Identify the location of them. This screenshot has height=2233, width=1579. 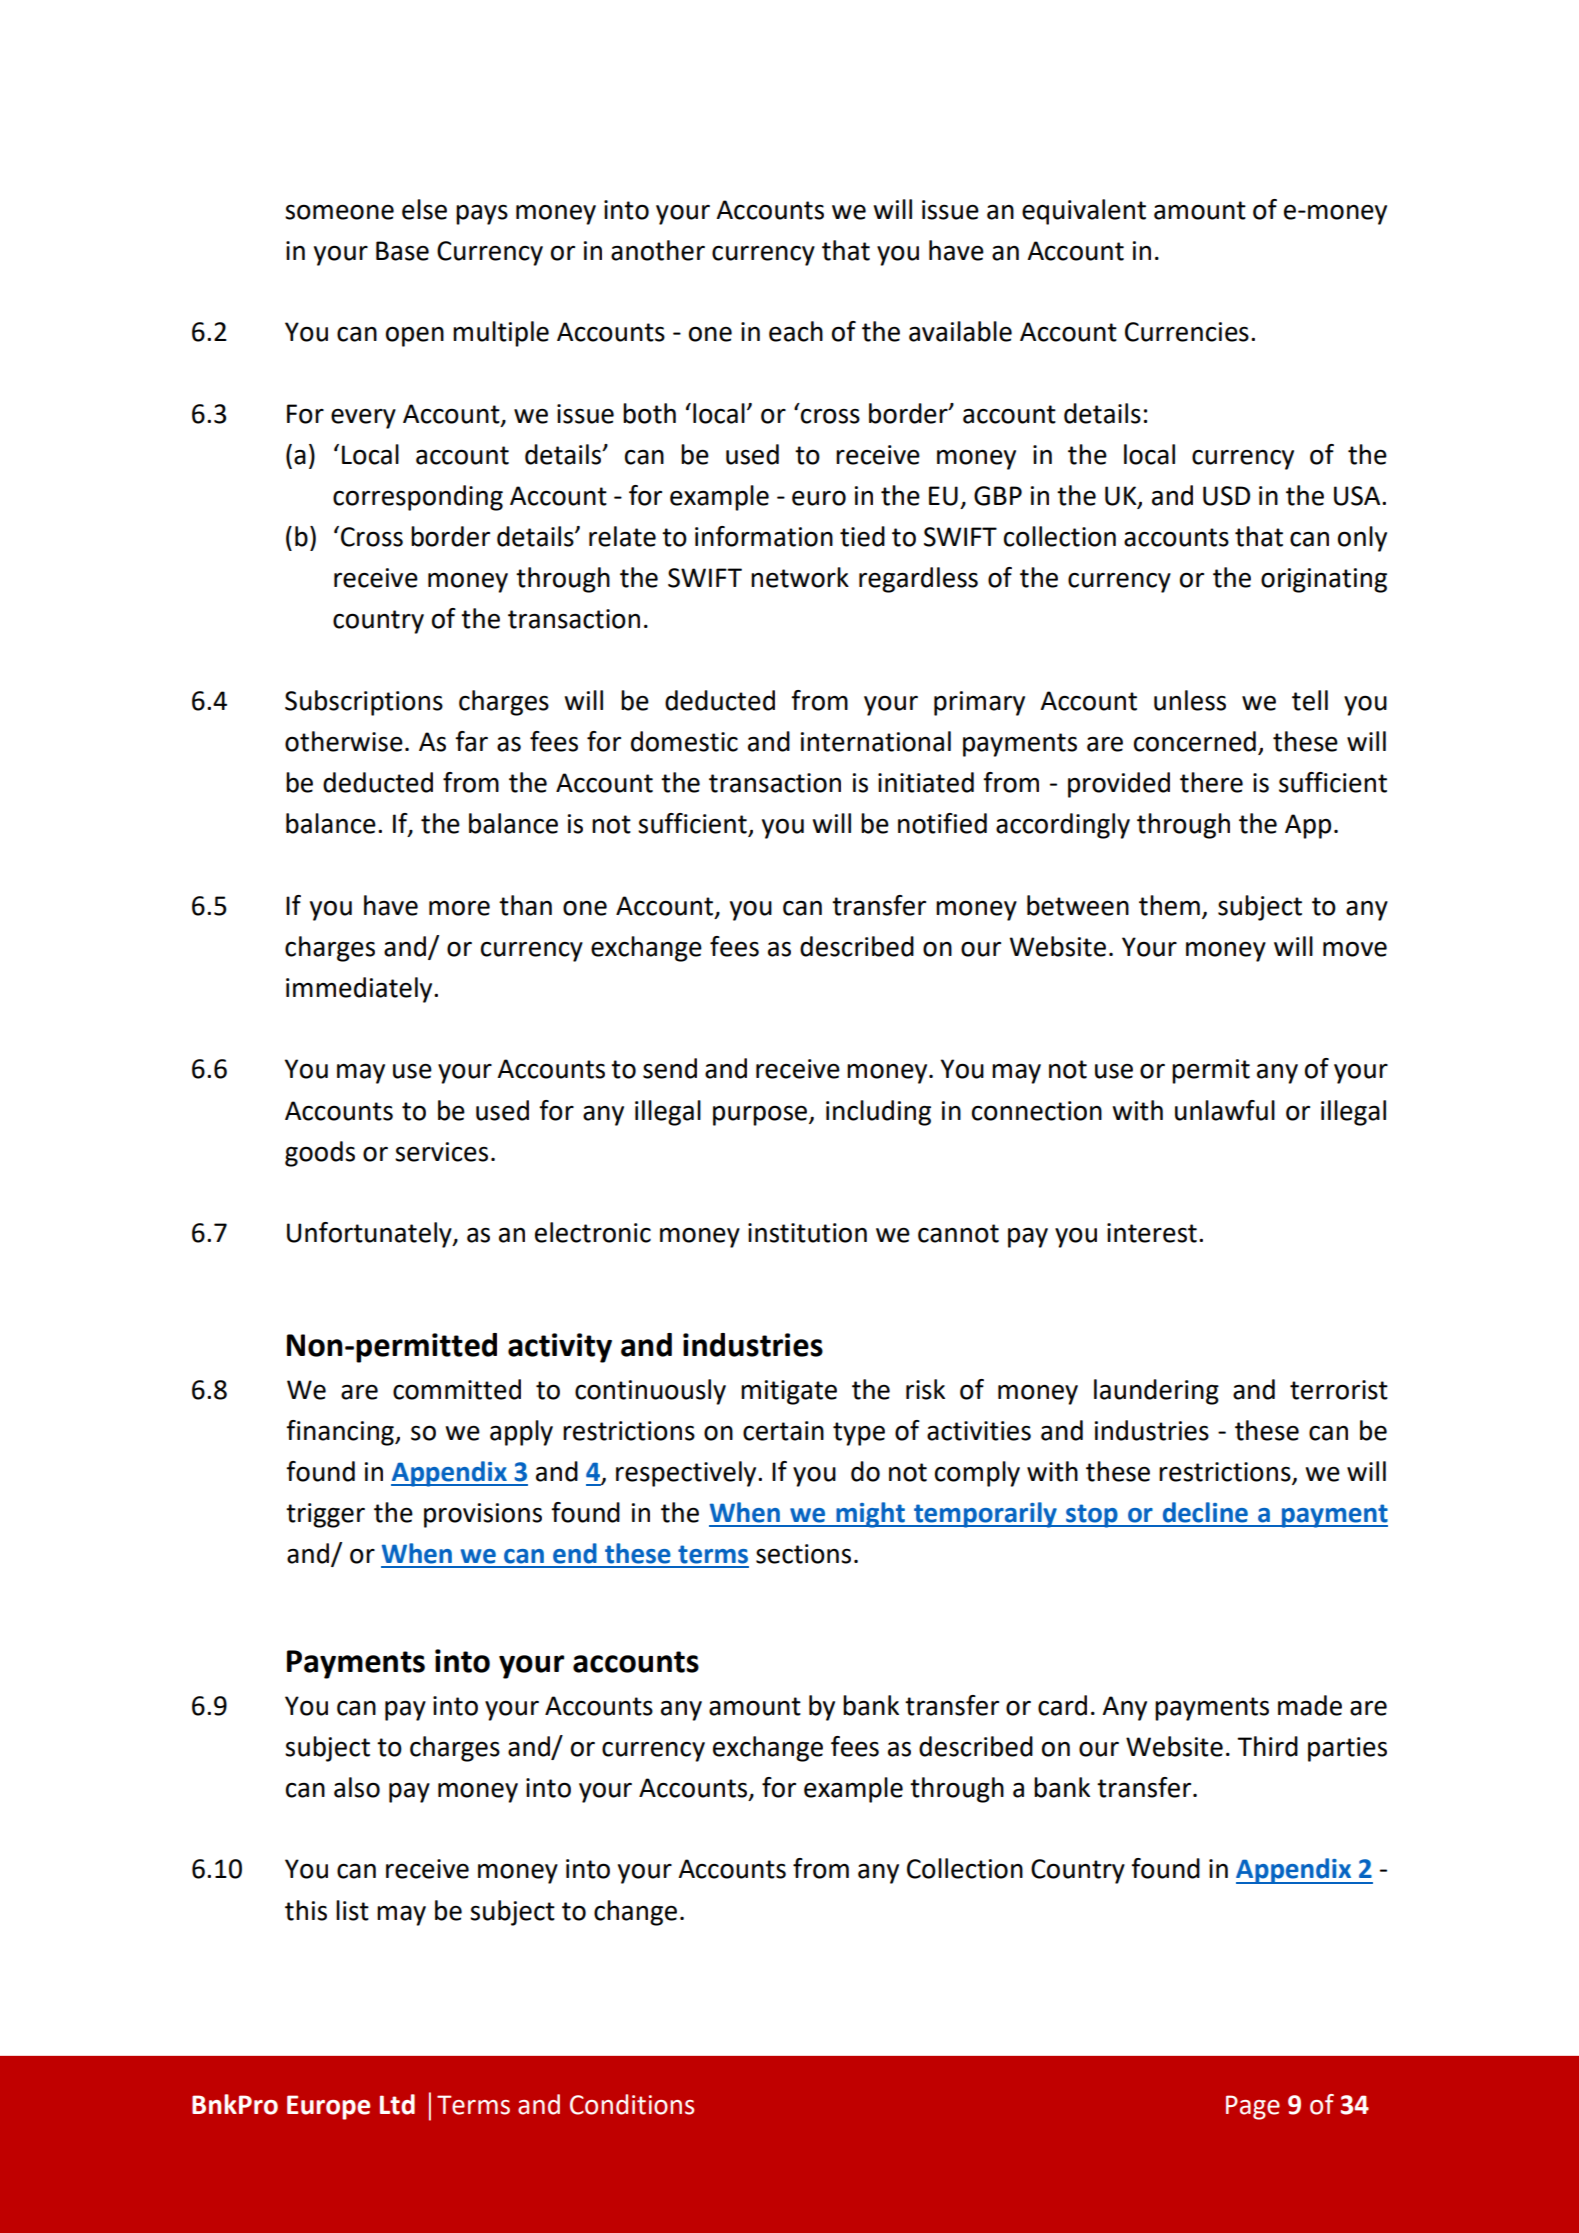
(1169, 905).
